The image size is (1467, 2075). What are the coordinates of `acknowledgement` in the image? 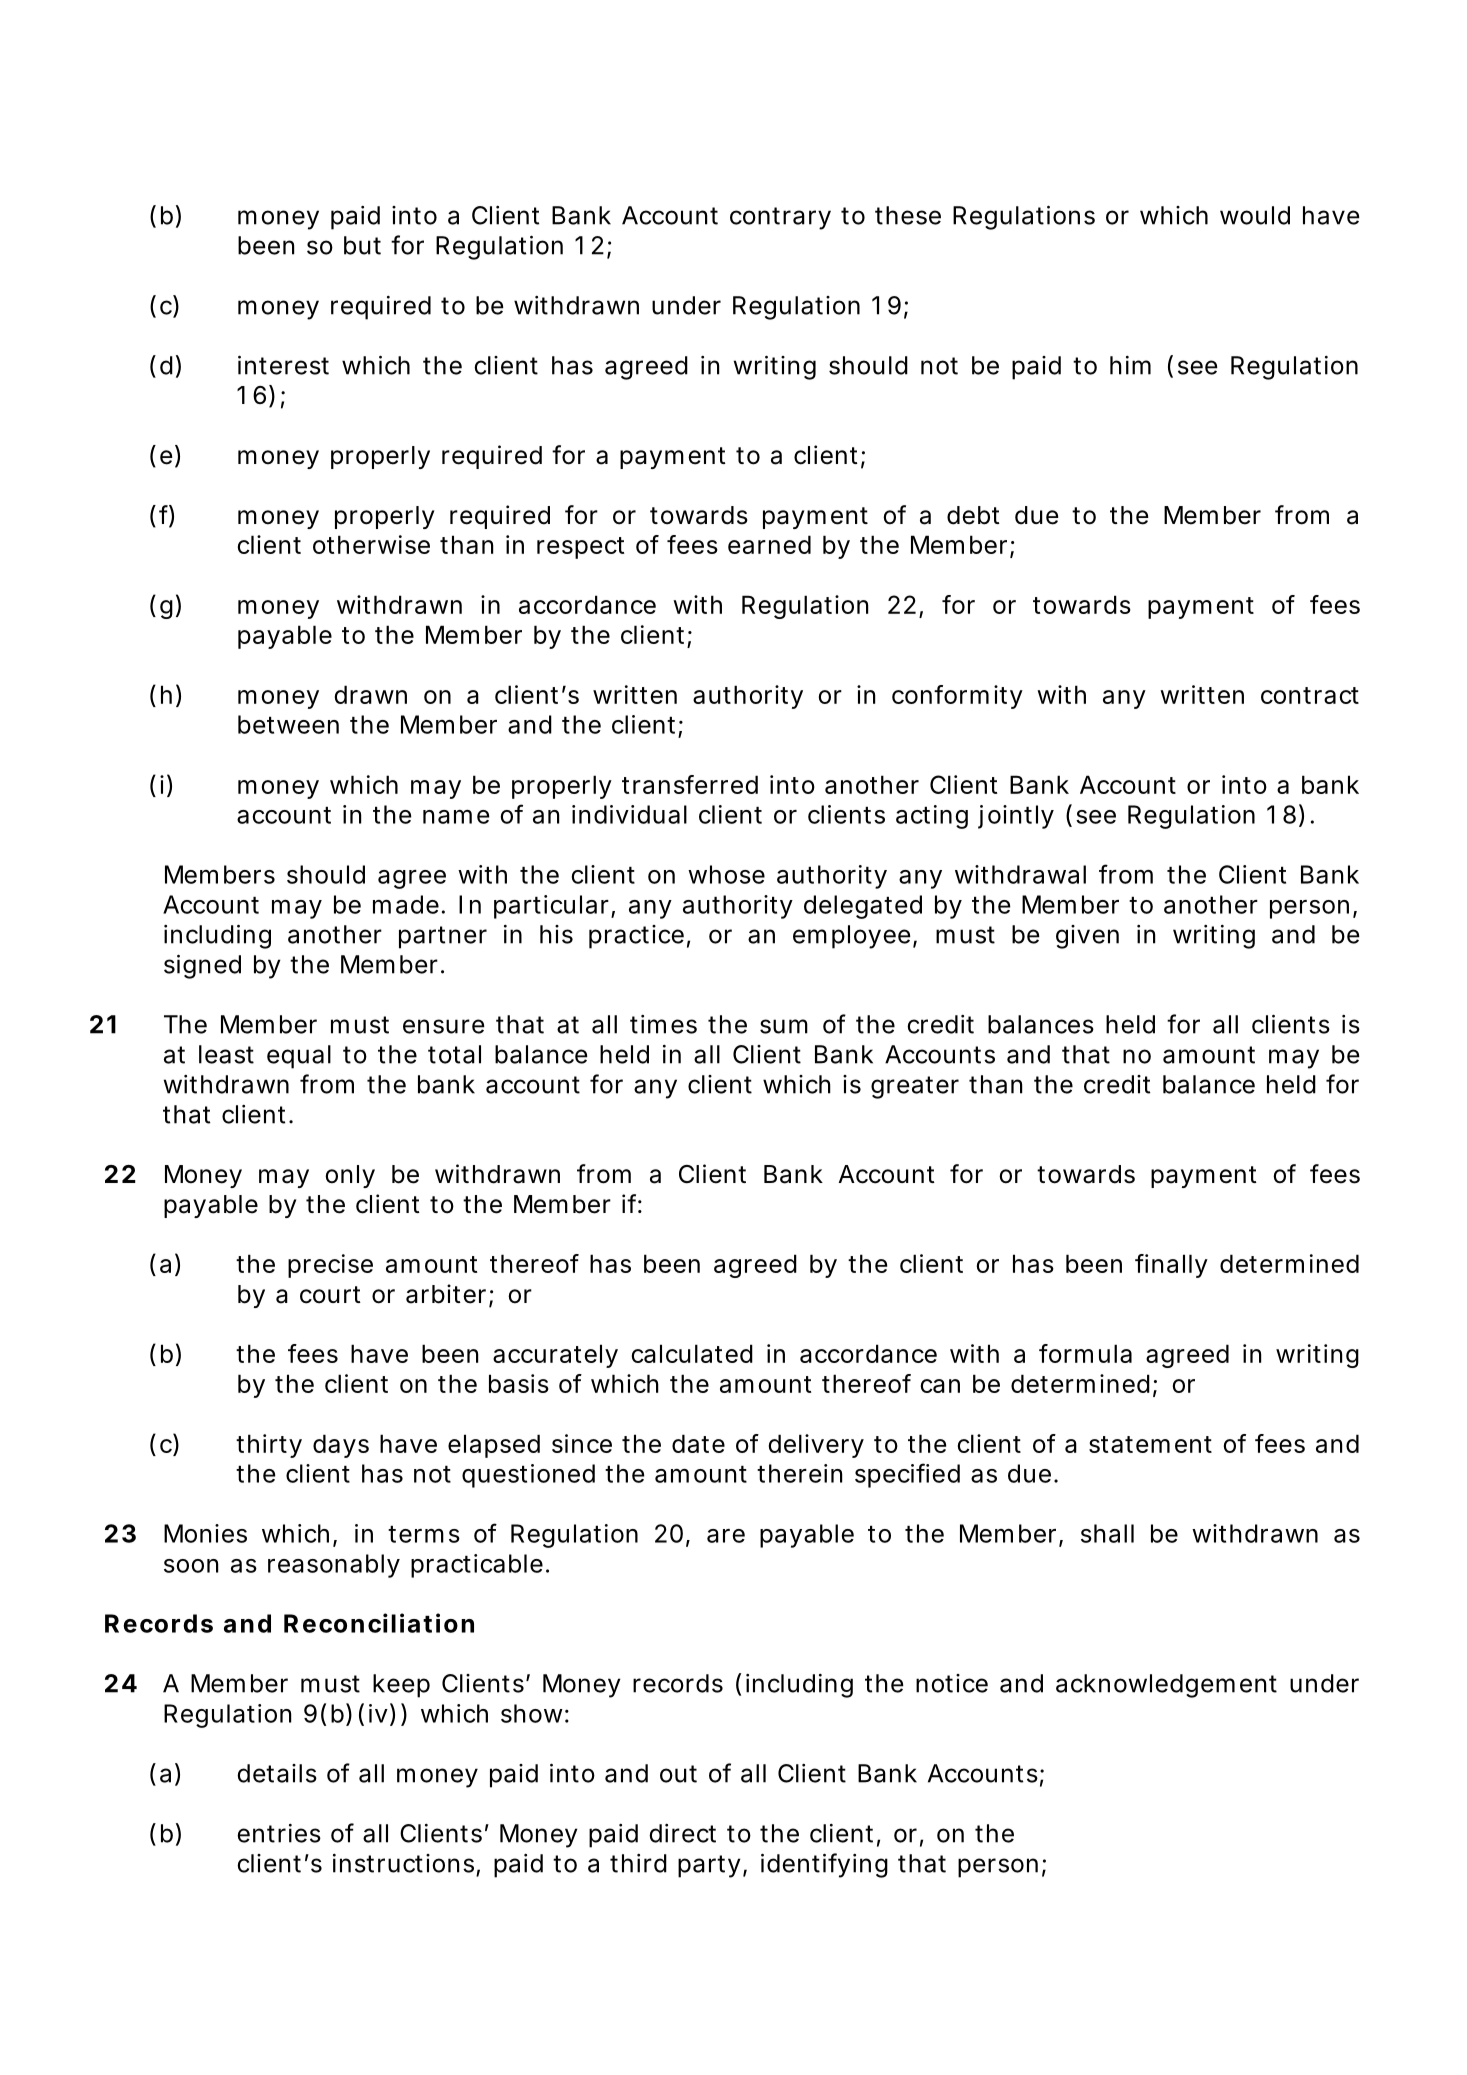 It's located at (1166, 1686).
